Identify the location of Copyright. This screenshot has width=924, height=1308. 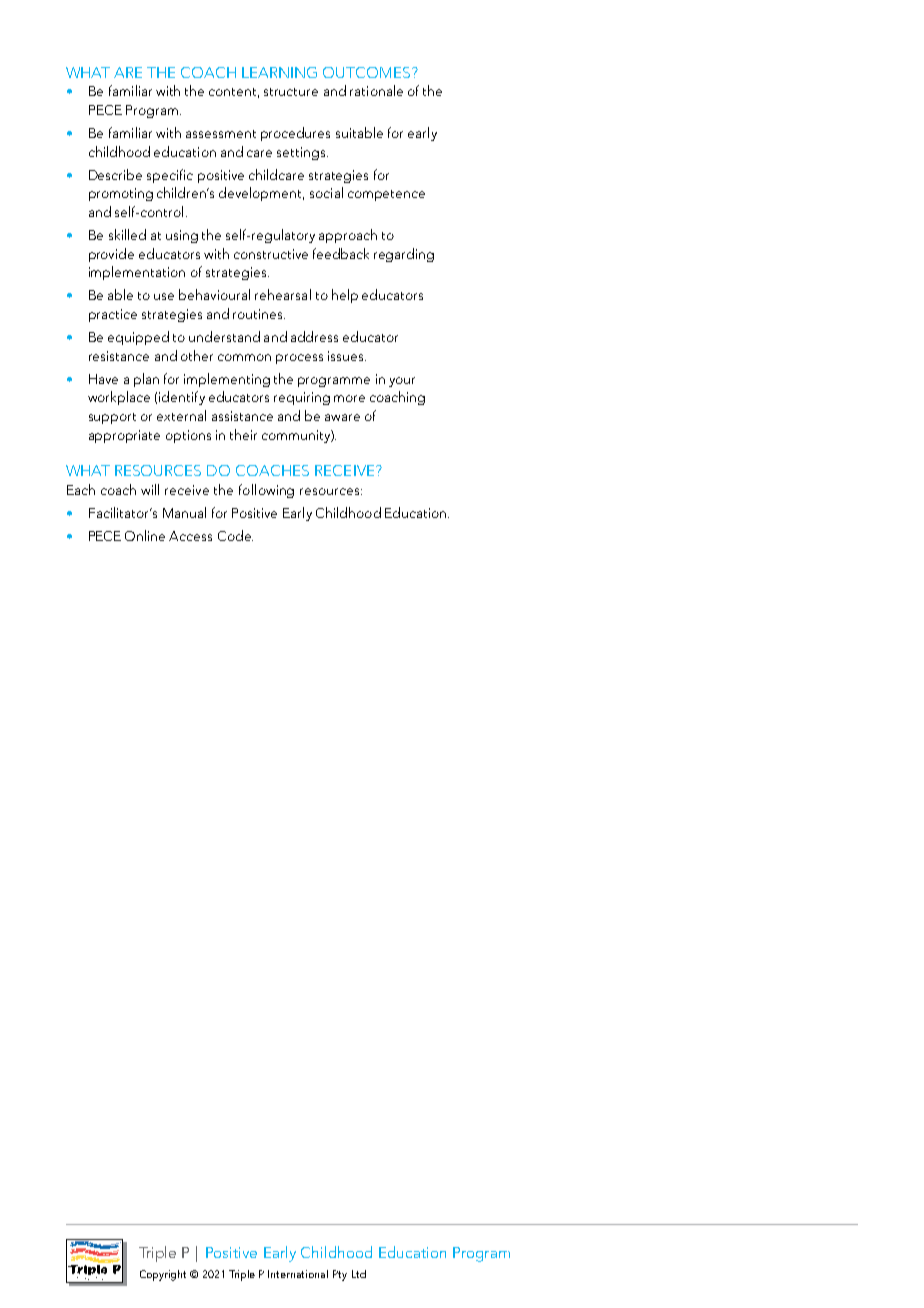
(163, 1275).
